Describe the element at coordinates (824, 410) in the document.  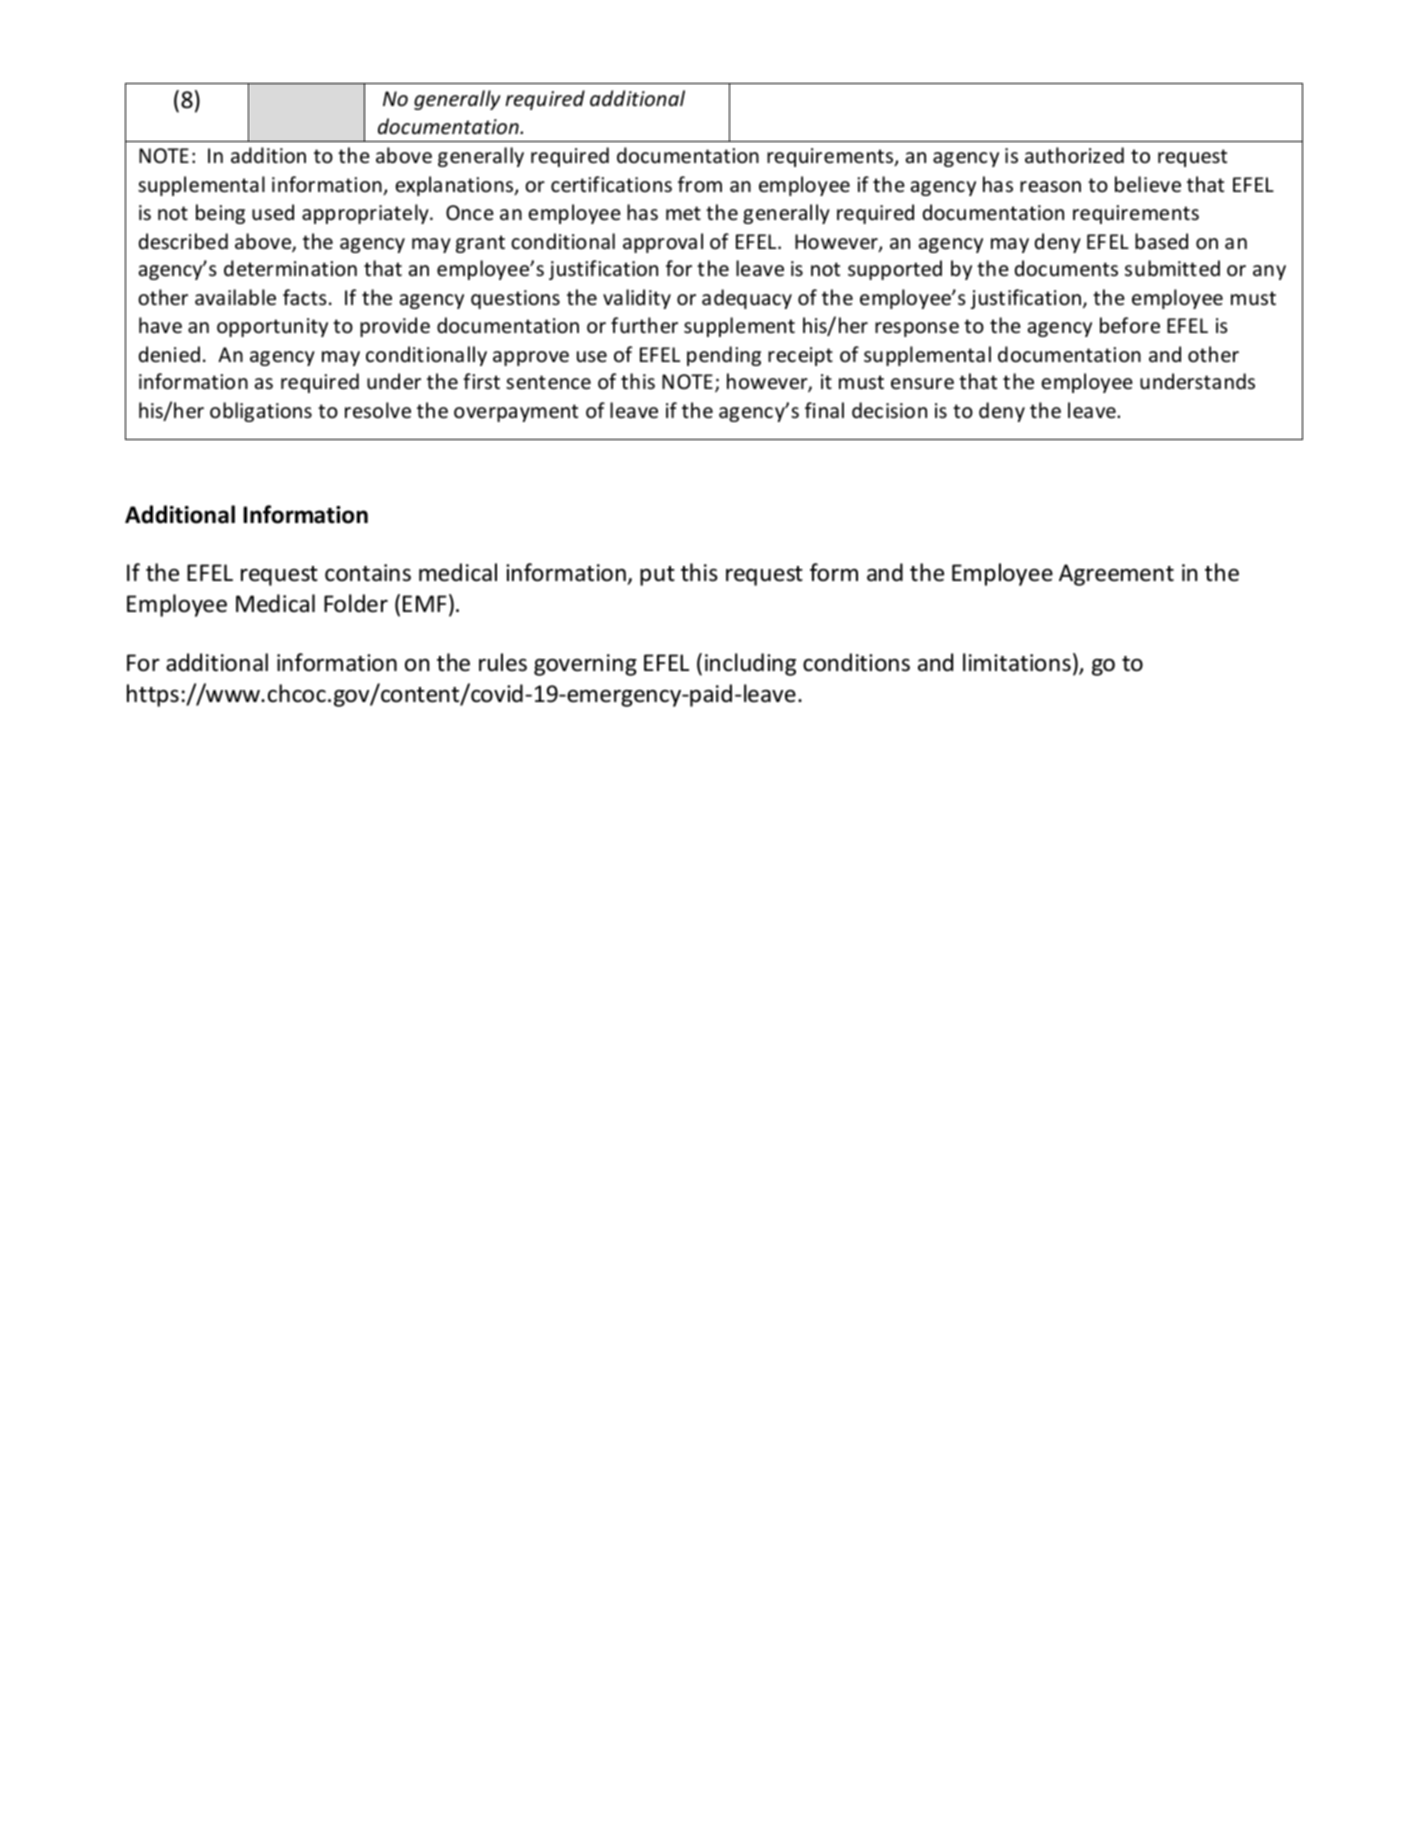
I see `final` at that location.
